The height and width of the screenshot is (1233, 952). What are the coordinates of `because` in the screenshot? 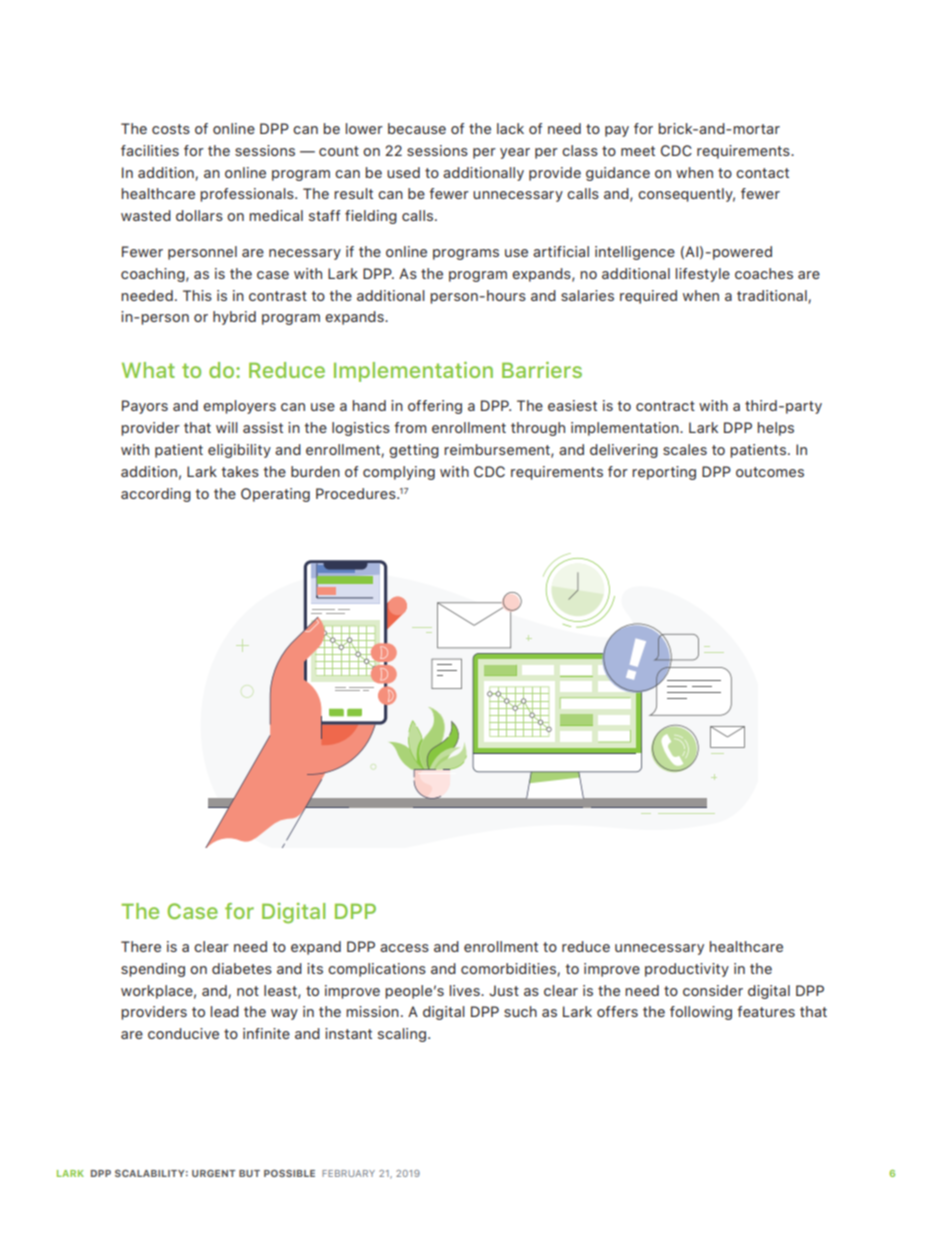 It's located at (417, 128).
